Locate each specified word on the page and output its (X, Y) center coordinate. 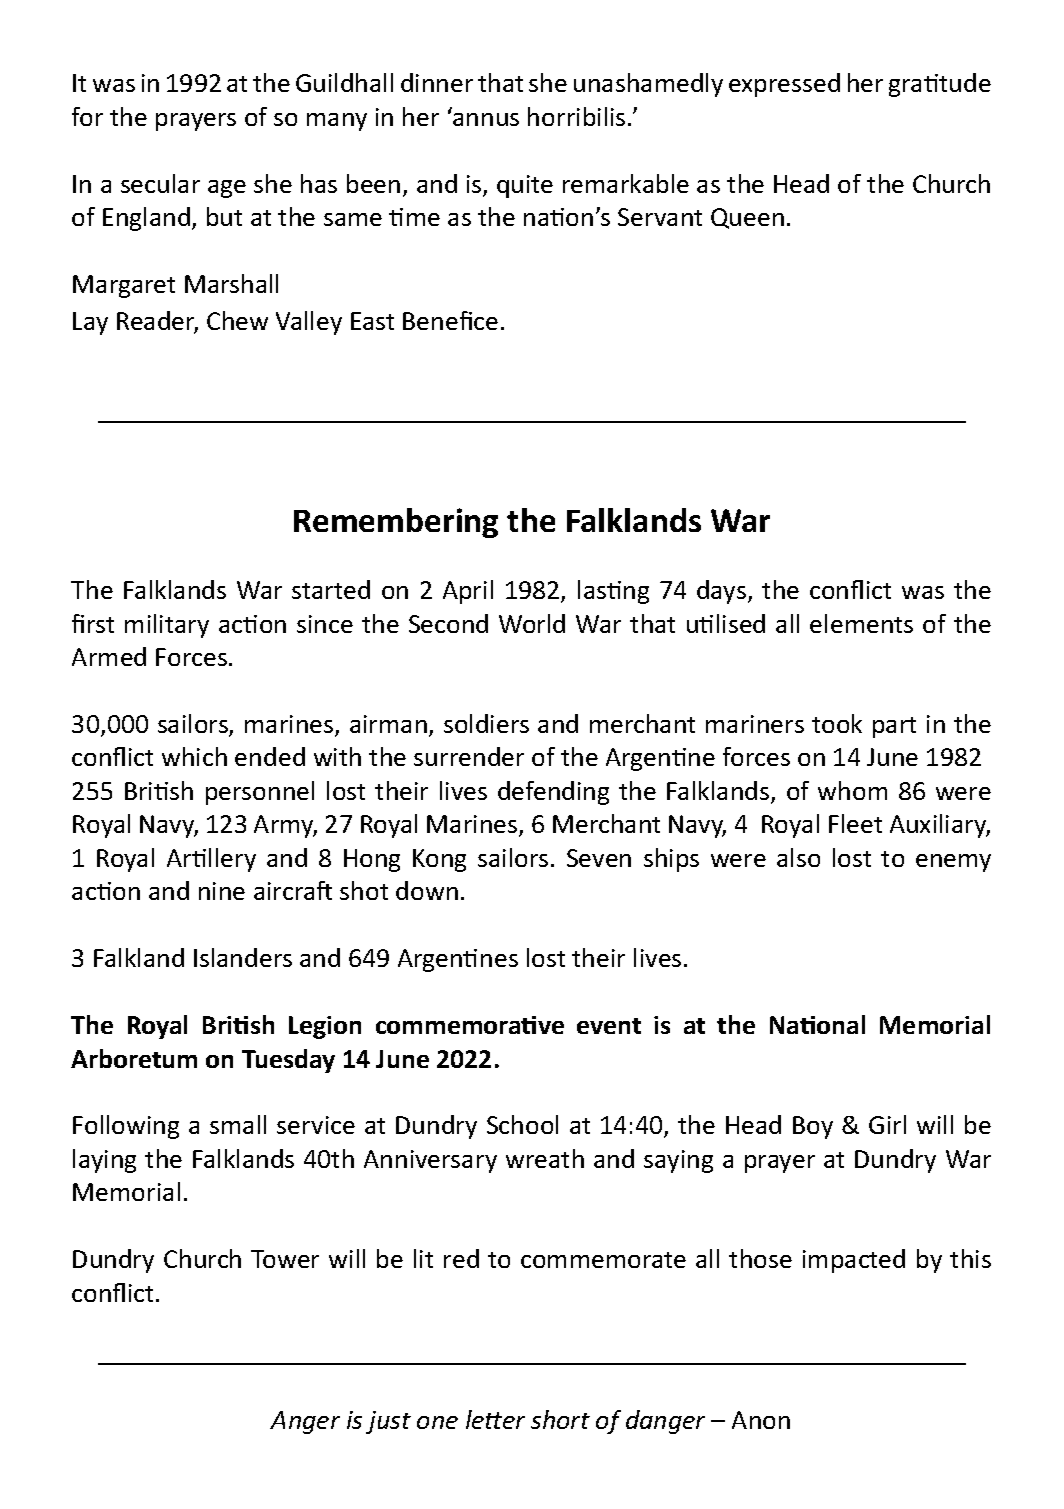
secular (160, 183)
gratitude (940, 85)
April (468, 592)
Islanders (243, 957)
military (167, 626)
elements (861, 623)
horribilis (576, 116)
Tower (285, 1259)
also (798, 857)
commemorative (470, 1025)
